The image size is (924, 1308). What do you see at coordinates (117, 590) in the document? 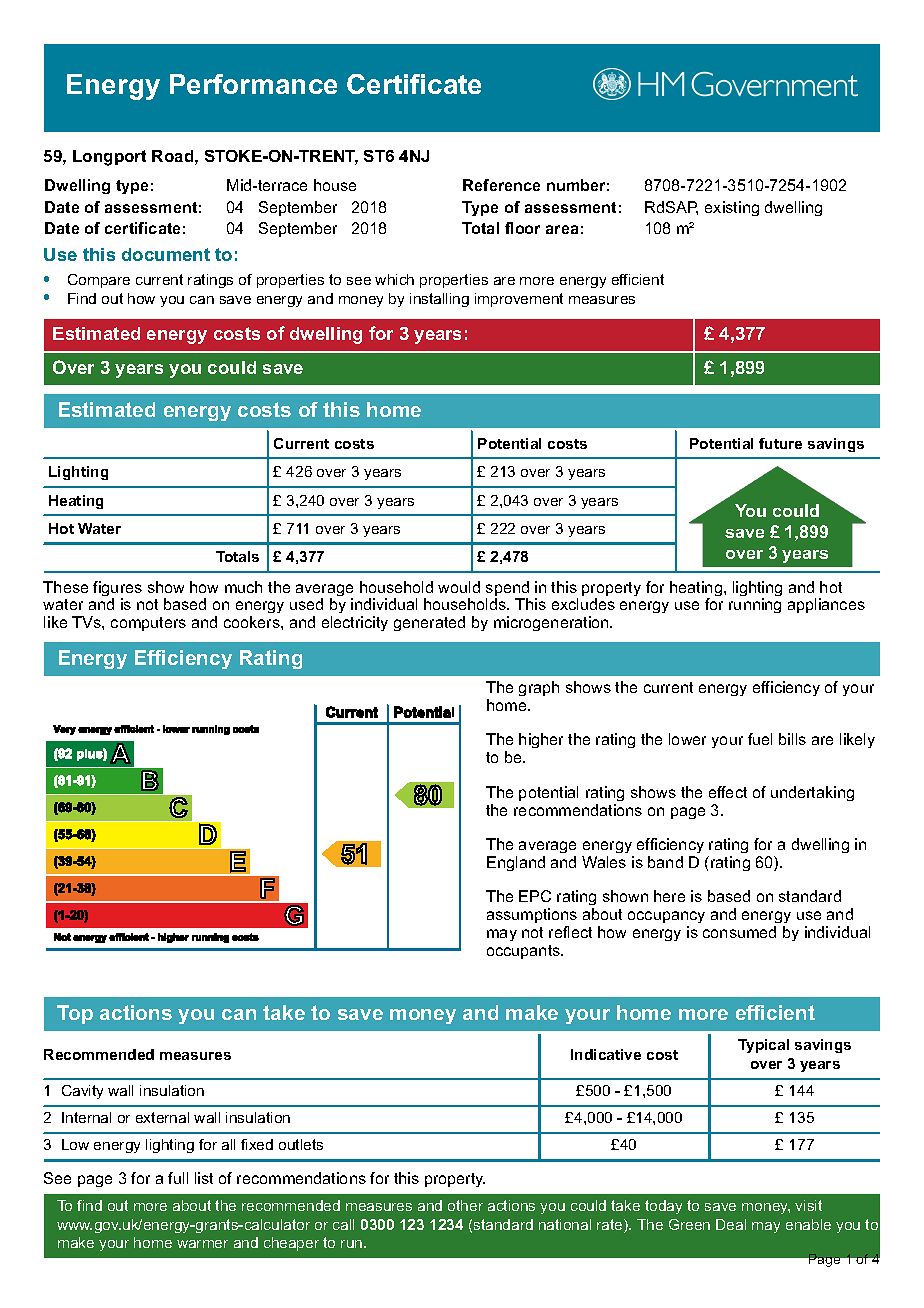
I see `figures` at bounding box center [117, 590].
